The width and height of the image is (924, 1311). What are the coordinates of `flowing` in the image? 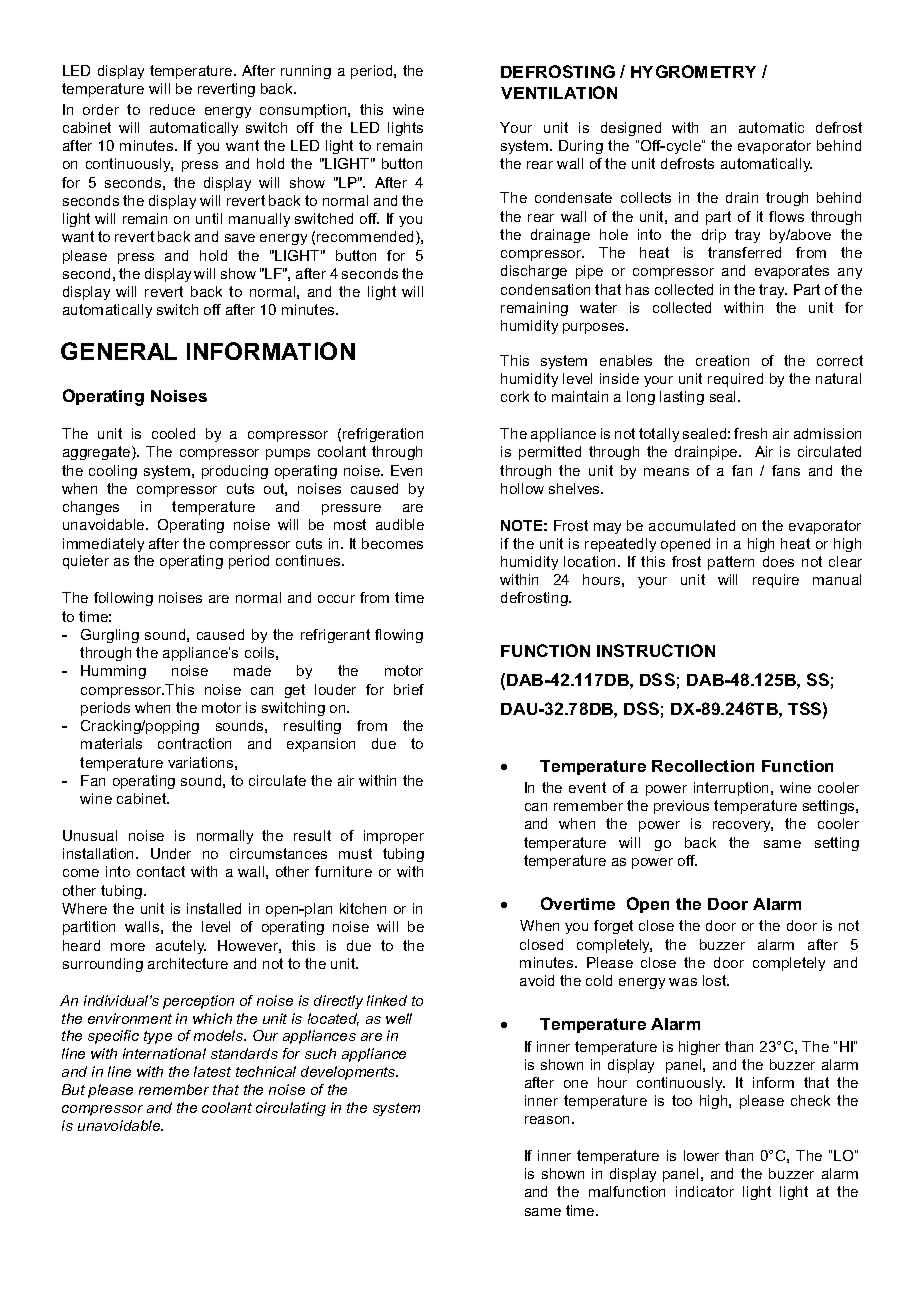 It's located at (399, 636).
